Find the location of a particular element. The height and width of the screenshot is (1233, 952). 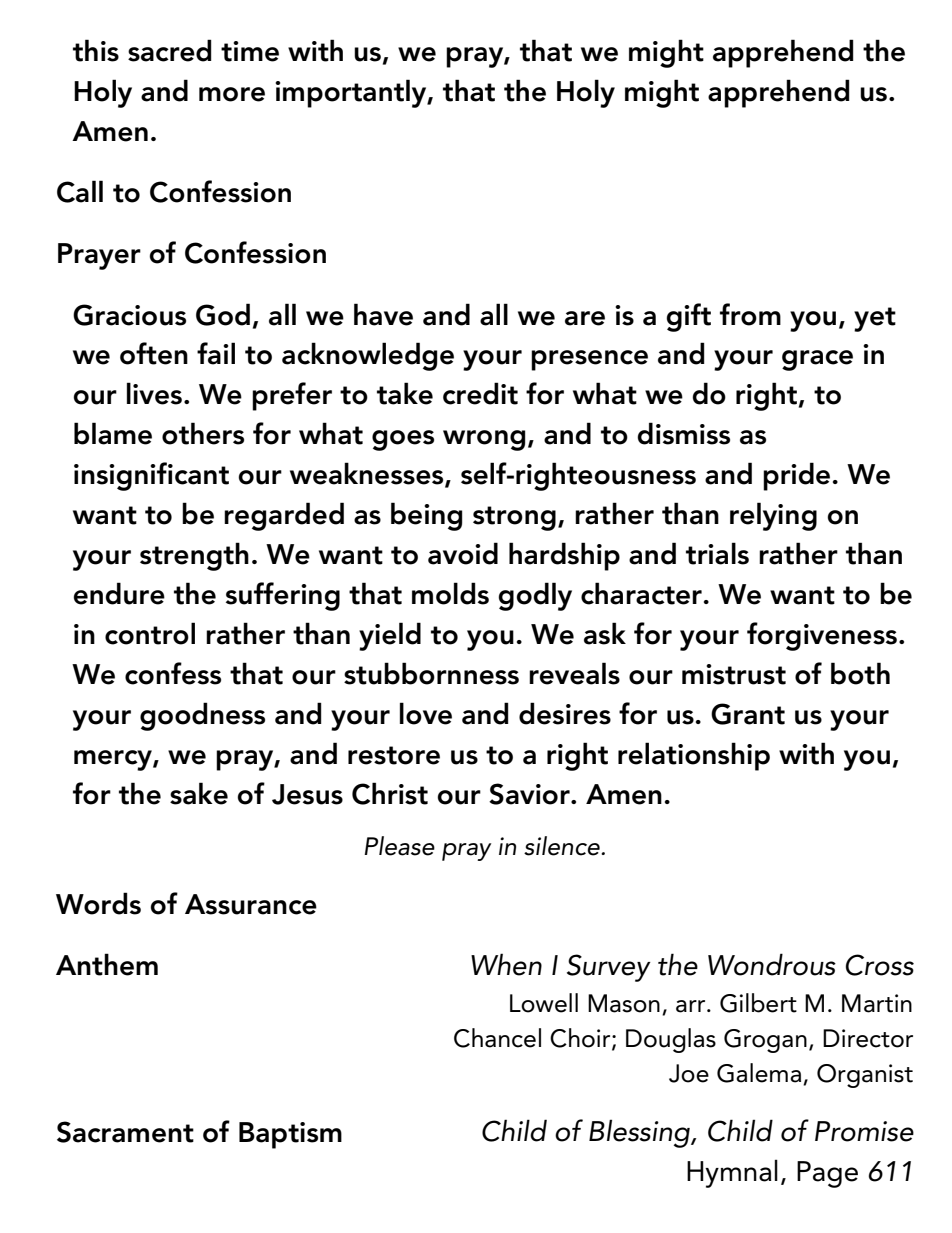

Assurance is located at coordinates (251, 904).
